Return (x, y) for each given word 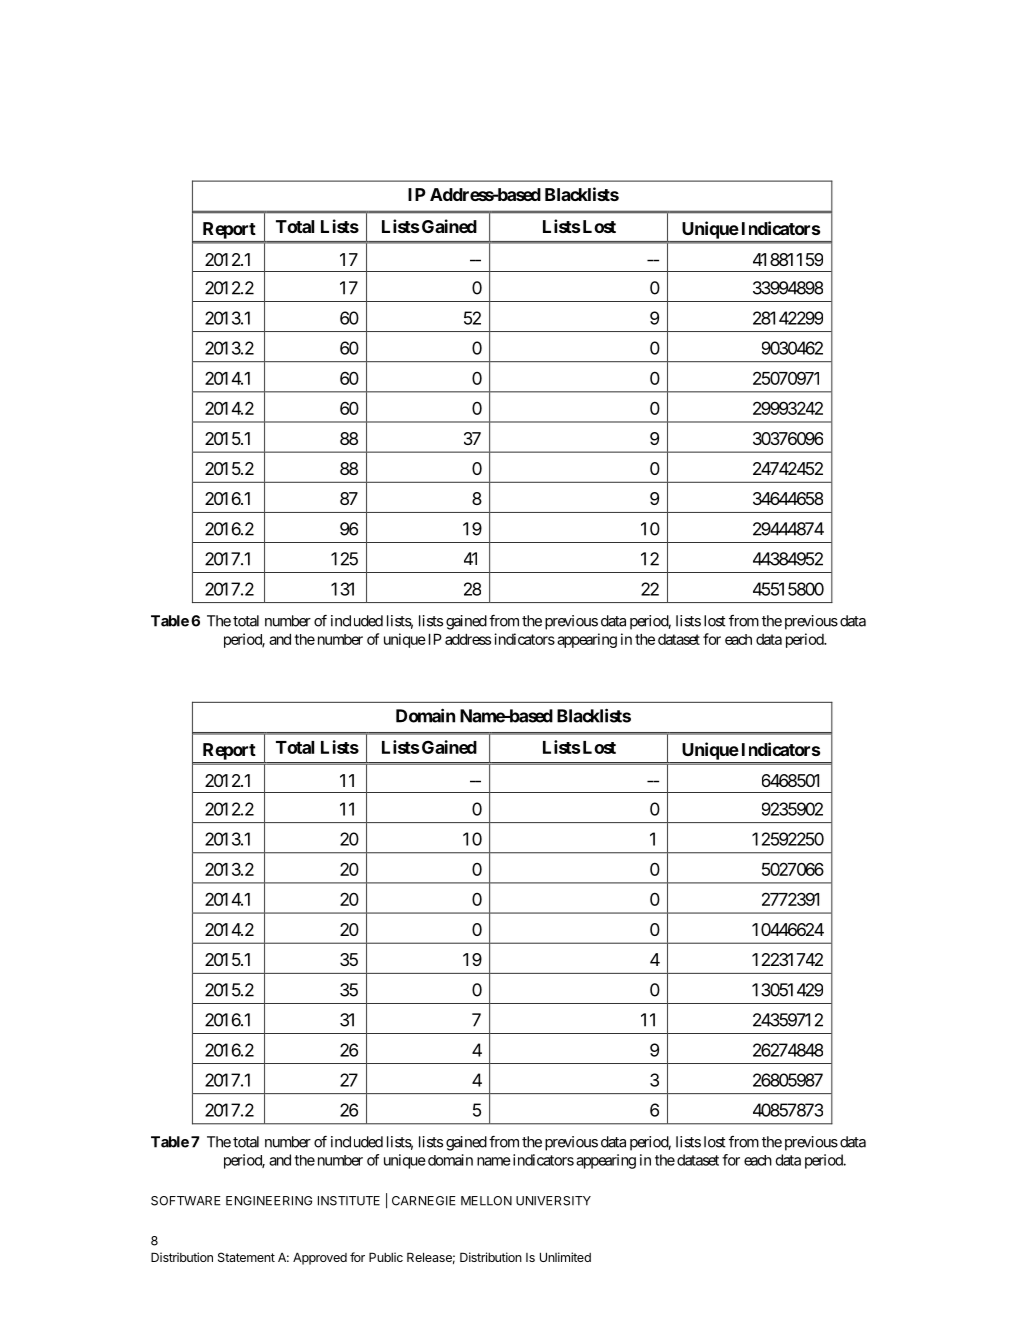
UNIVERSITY (553, 1201)
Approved (320, 1258)
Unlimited (565, 1257)
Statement (246, 1257)
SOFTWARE (186, 1201)
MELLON (486, 1201)
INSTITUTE (349, 1201)
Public (386, 1257)
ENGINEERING (269, 1201)
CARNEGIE (424, 1201)
